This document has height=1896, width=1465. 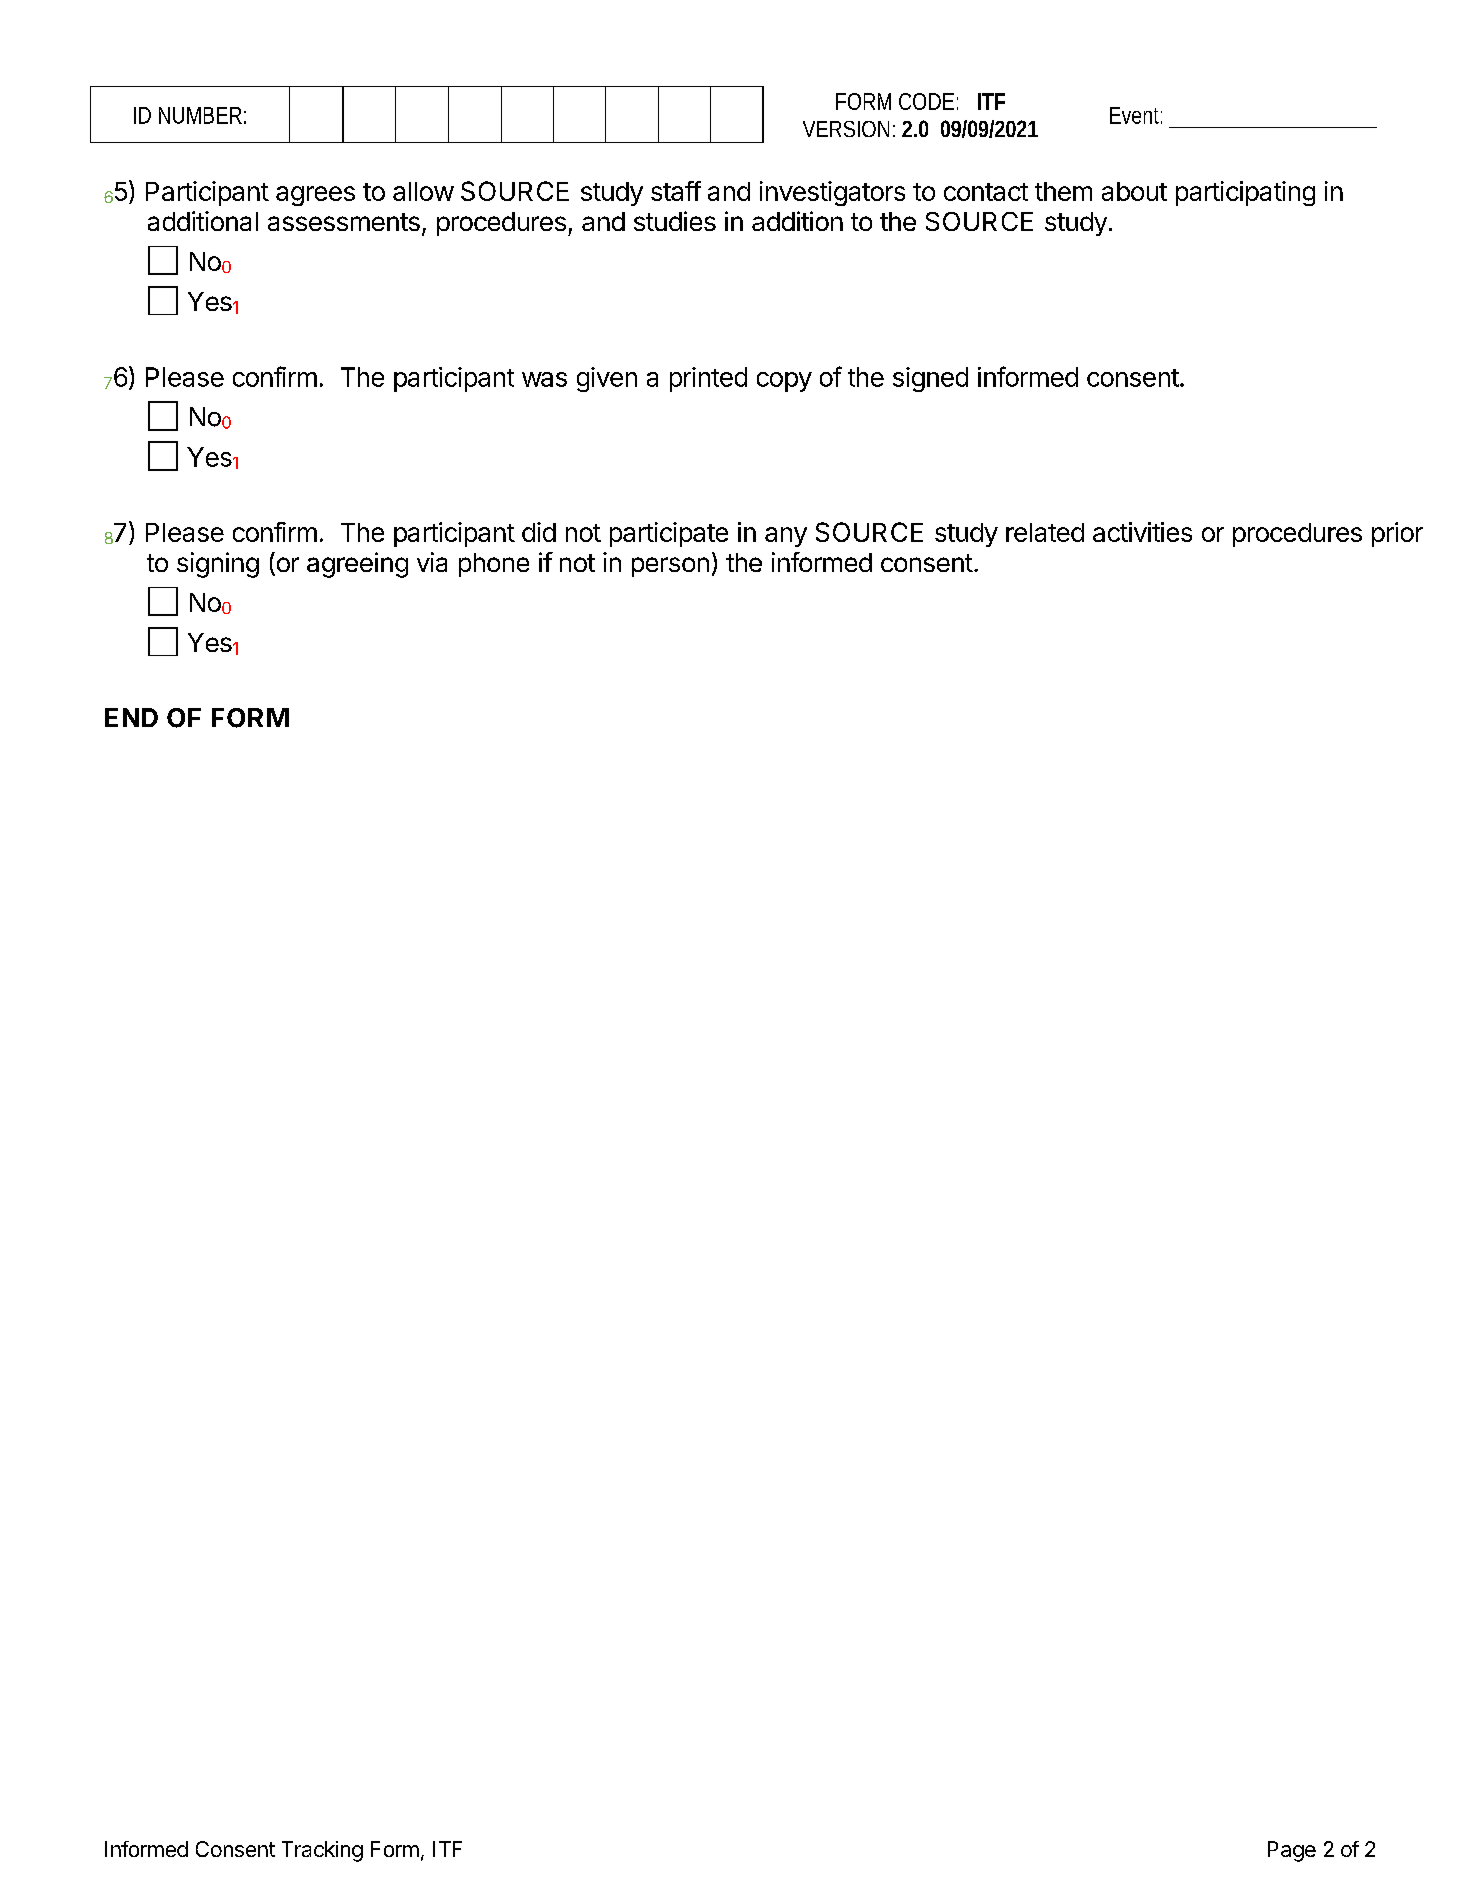 I want to click on person, so click(x=670, y=567).
